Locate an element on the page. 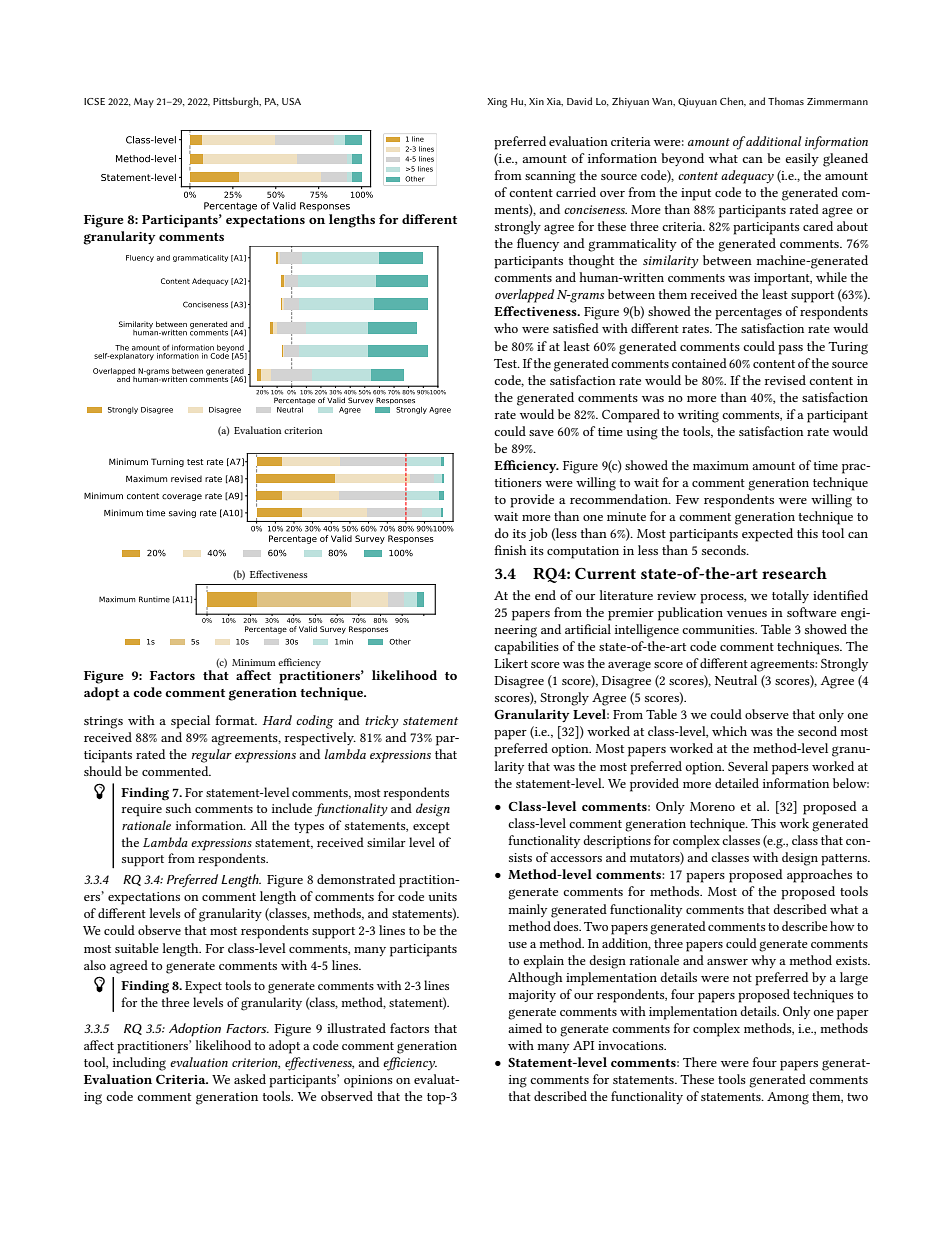 The height and width of the page is (1233, 952). Thomas is located at coordinates (786, 101).
